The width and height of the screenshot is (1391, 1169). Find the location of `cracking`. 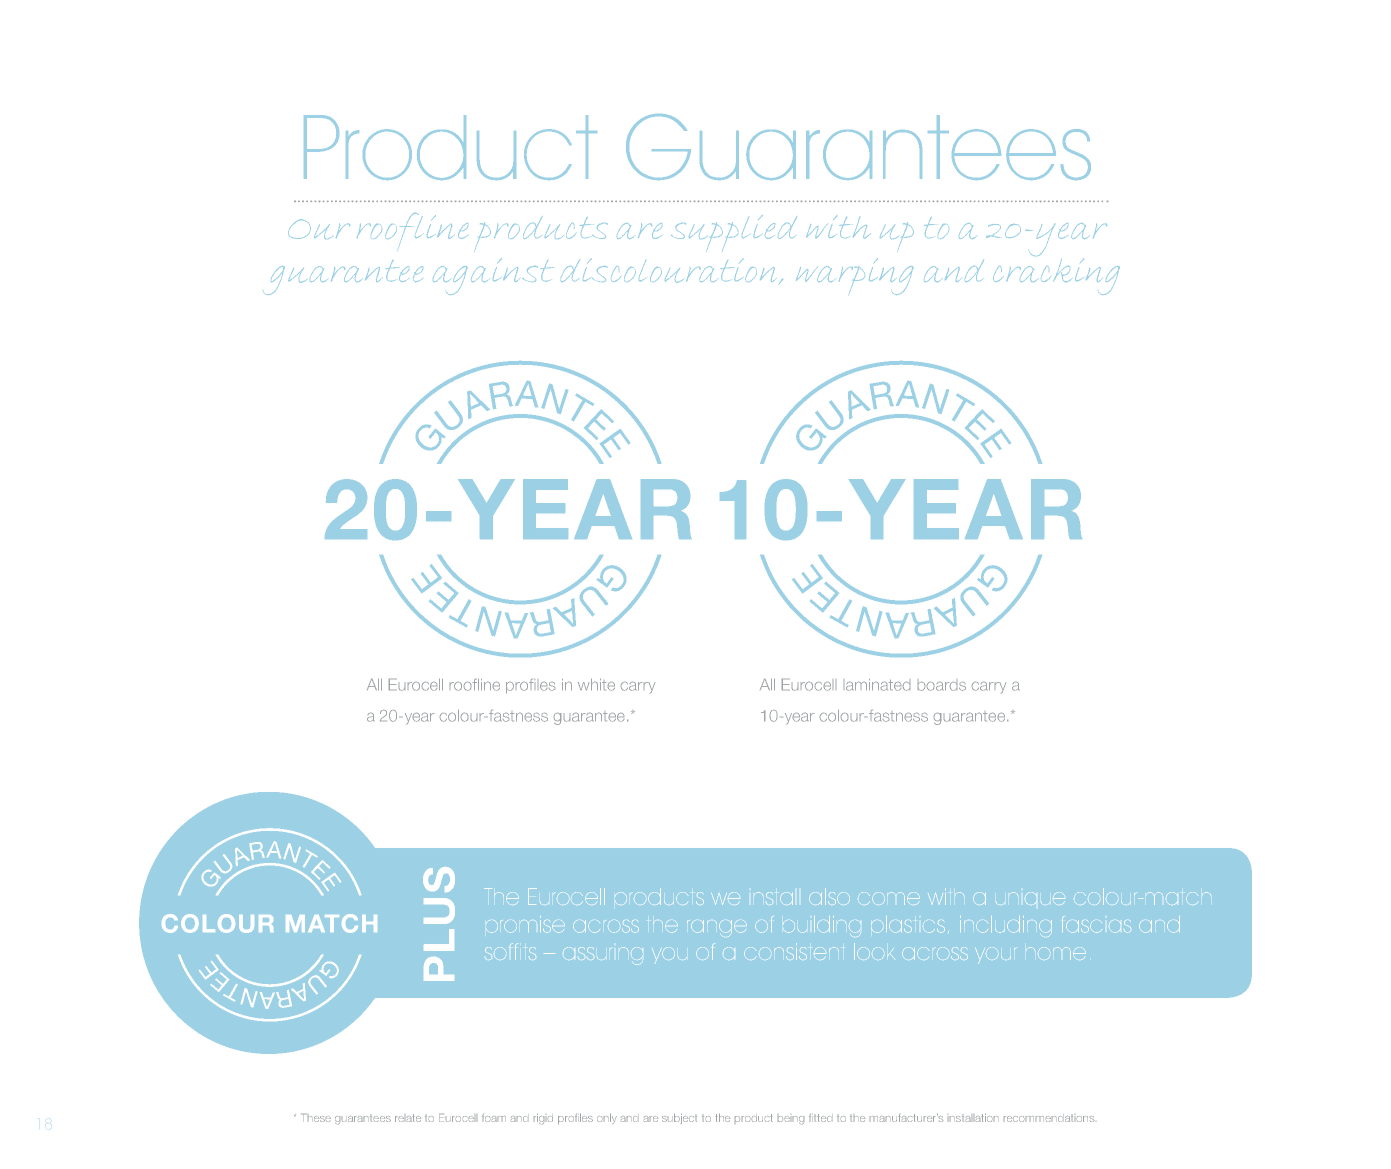

cracking is located at coordinates (1056, 275).
